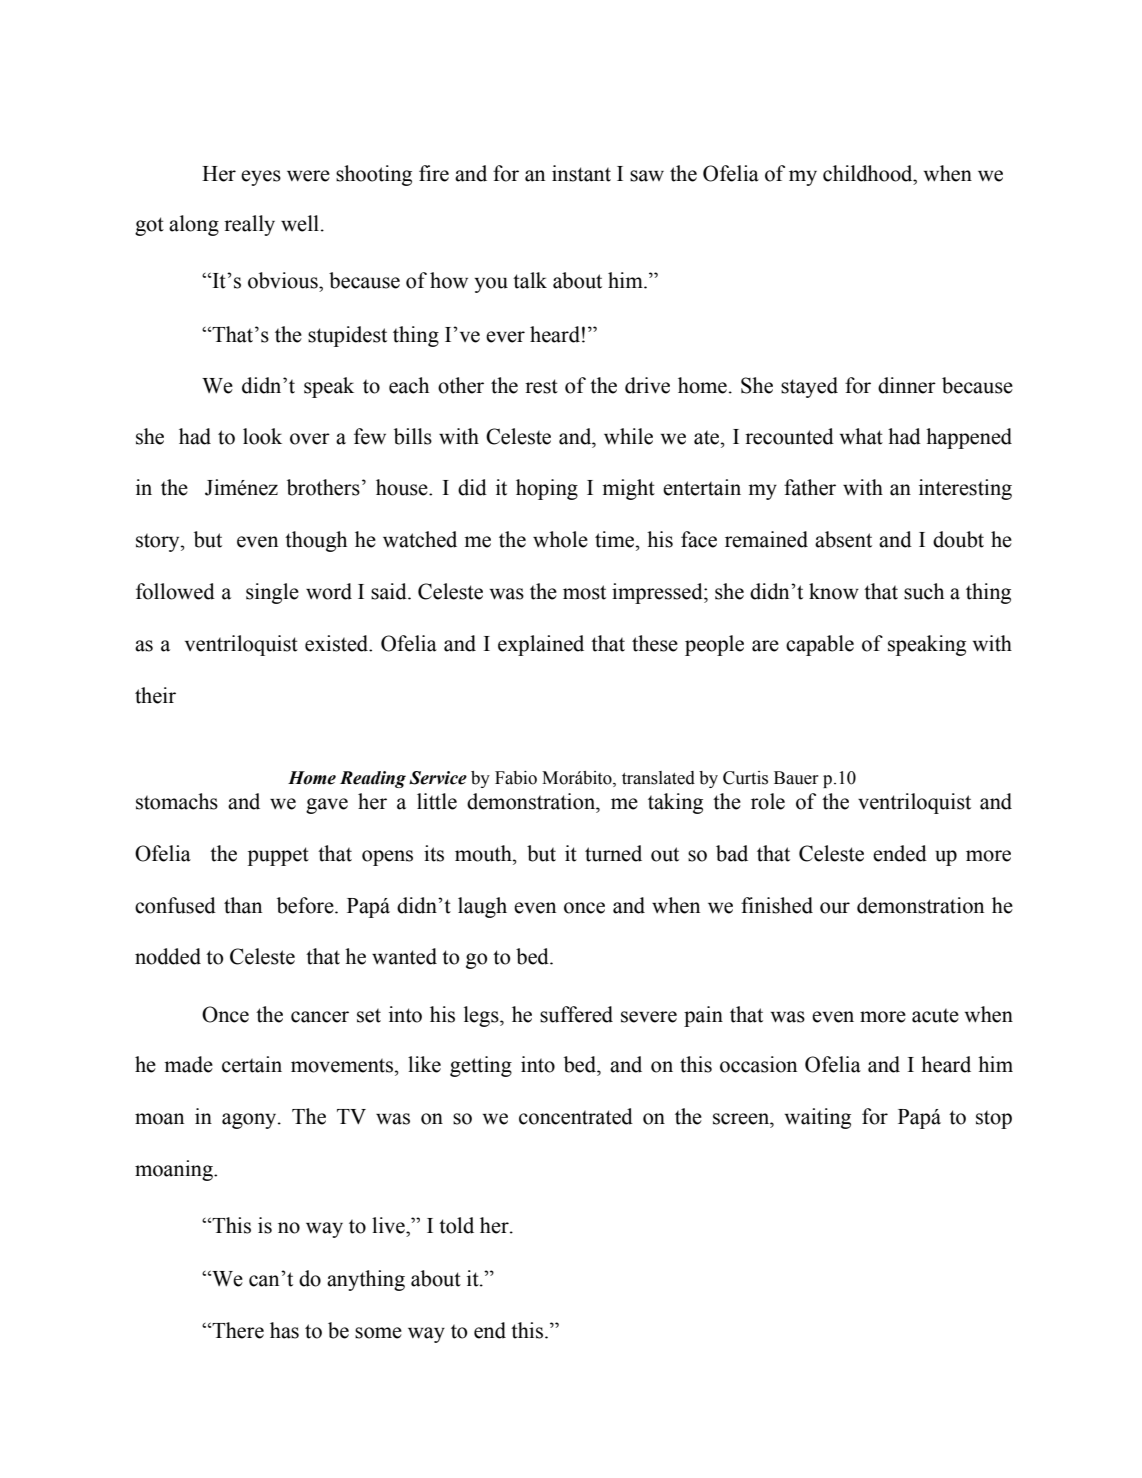 Image resolution: width=1142 pixels, height=1478 pixels. Describe the element at coordinates (869, 173) in the document. I see `childhood` at that location.
